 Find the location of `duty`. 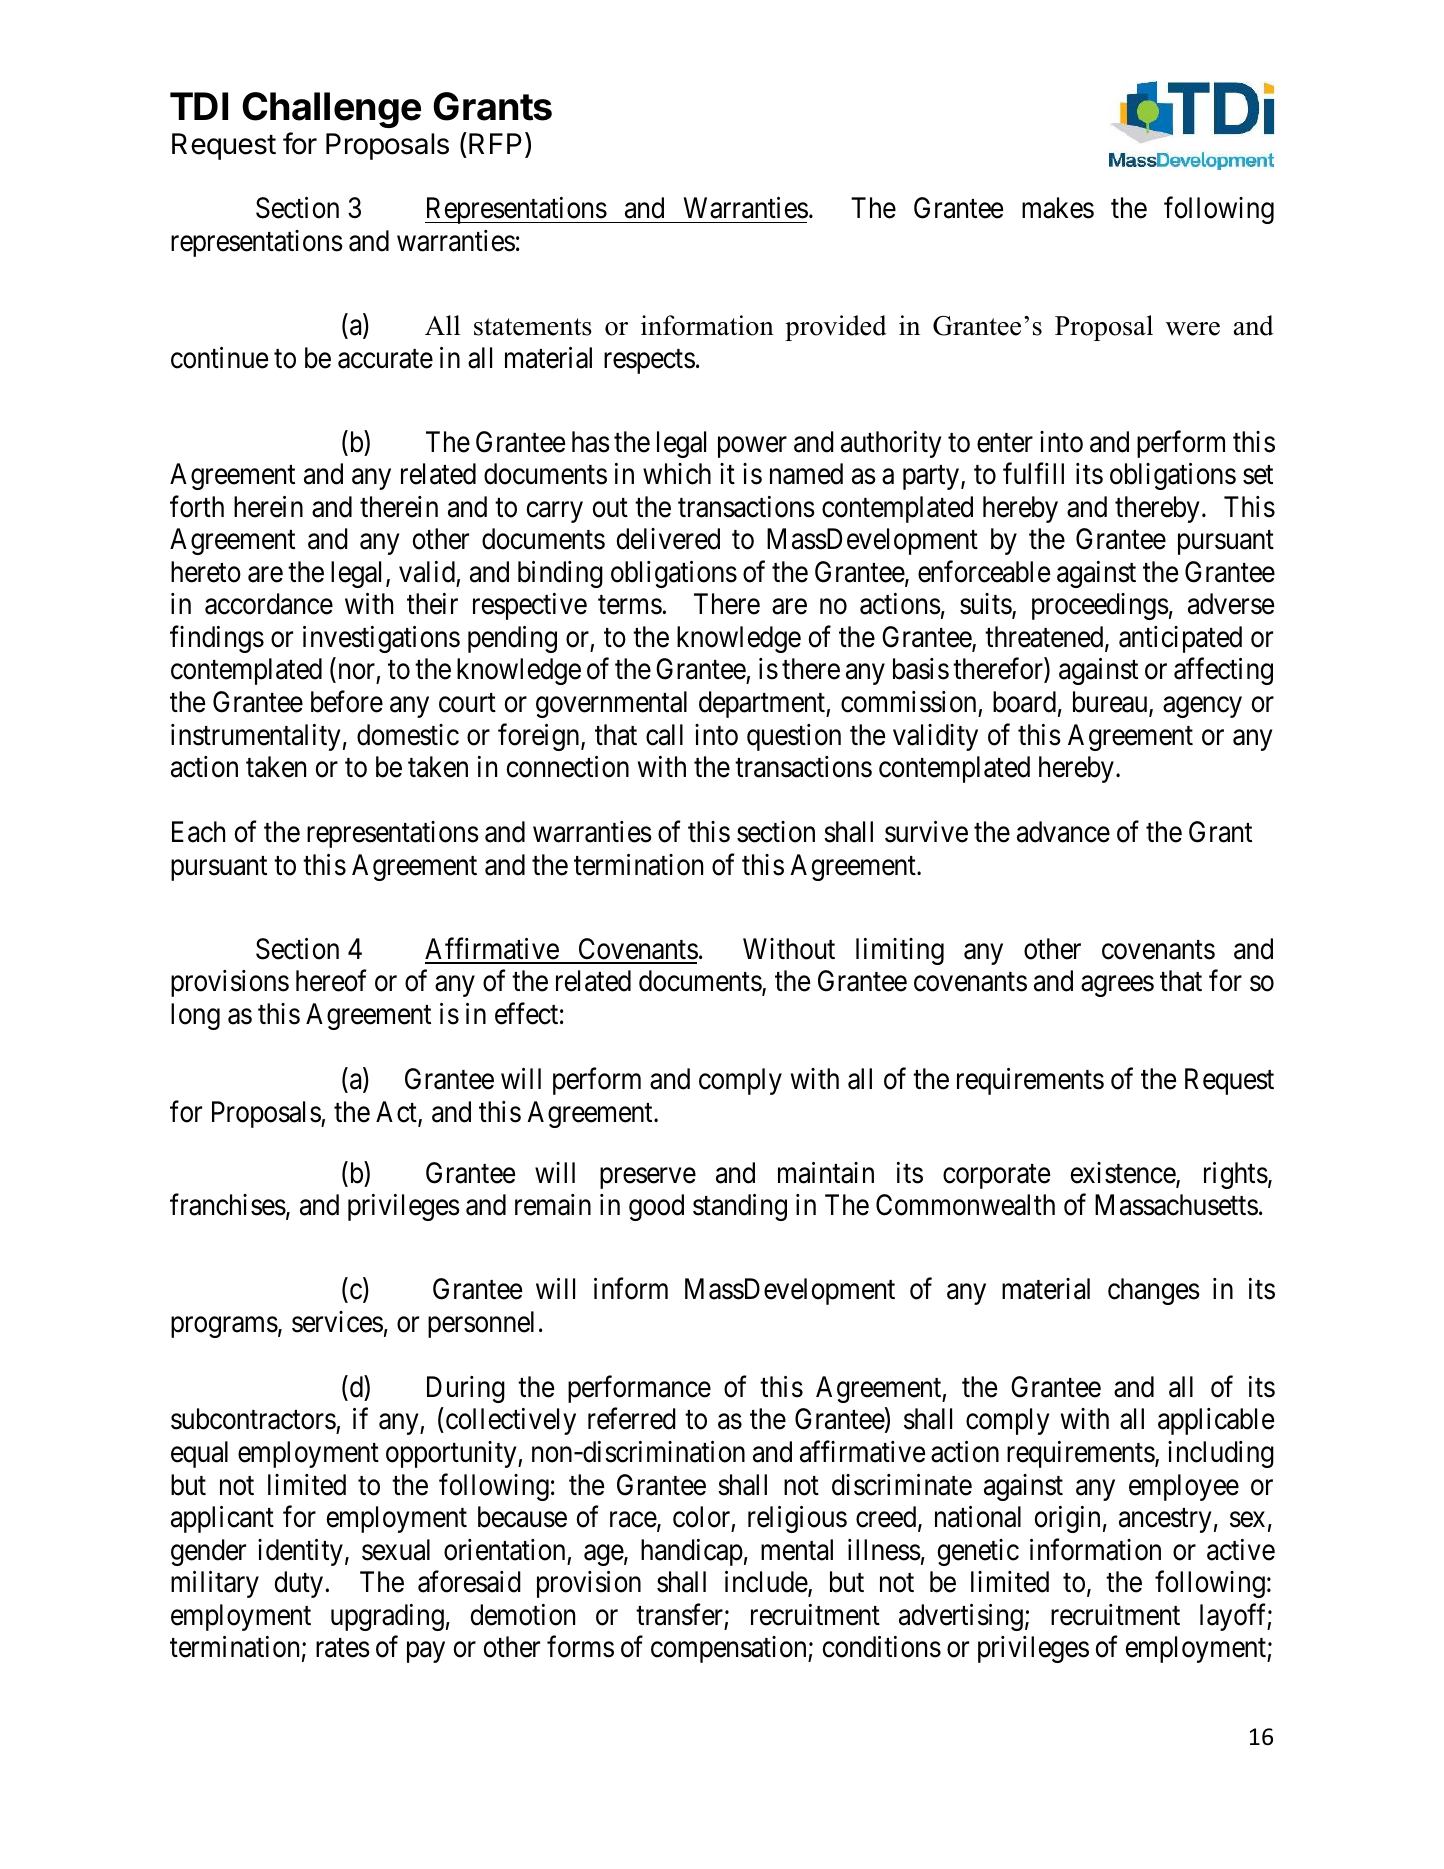

duty is located at coordinates (299, 1584).
